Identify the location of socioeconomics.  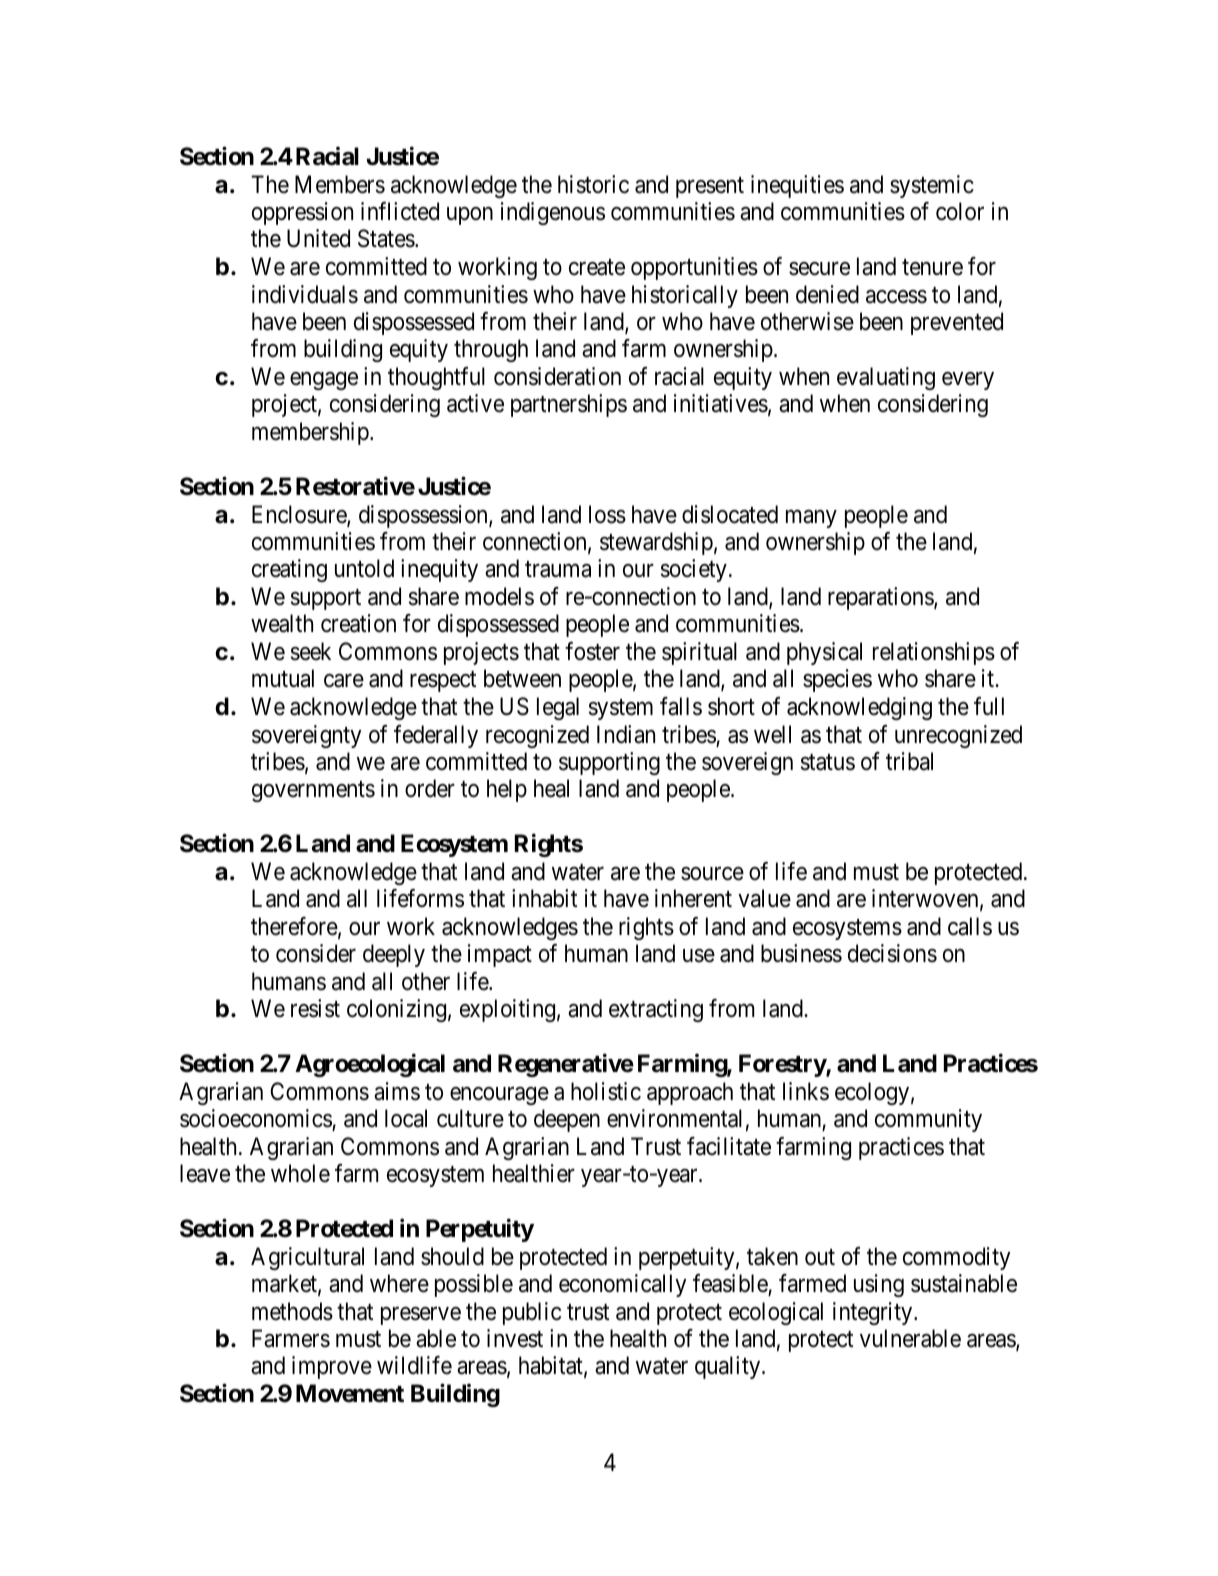
(256, 1119).
